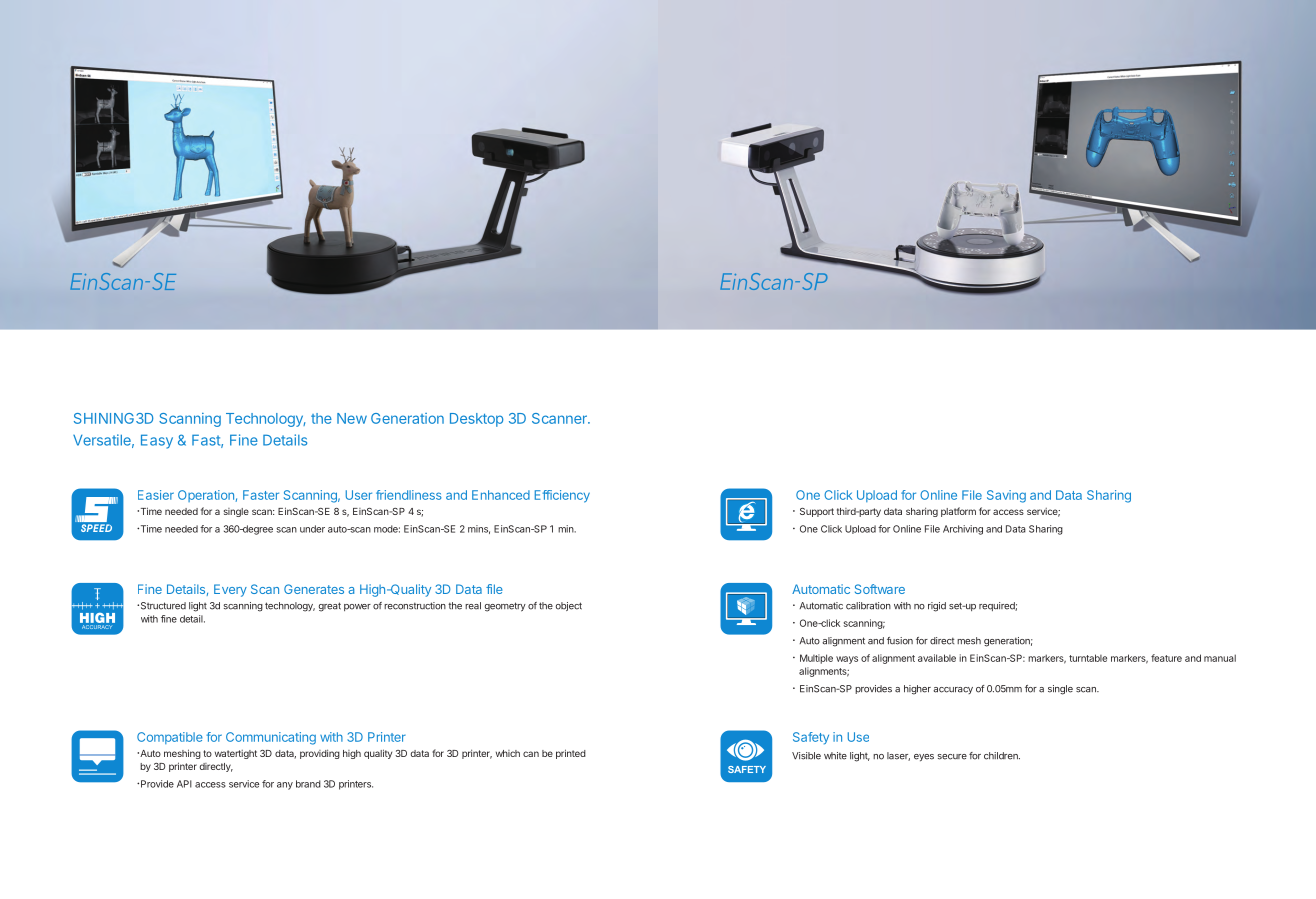 This image has width=1316, height=899. What do you see at coordinates (330, 607) in the image?
I see `great` at bounding box center [330, 607].
